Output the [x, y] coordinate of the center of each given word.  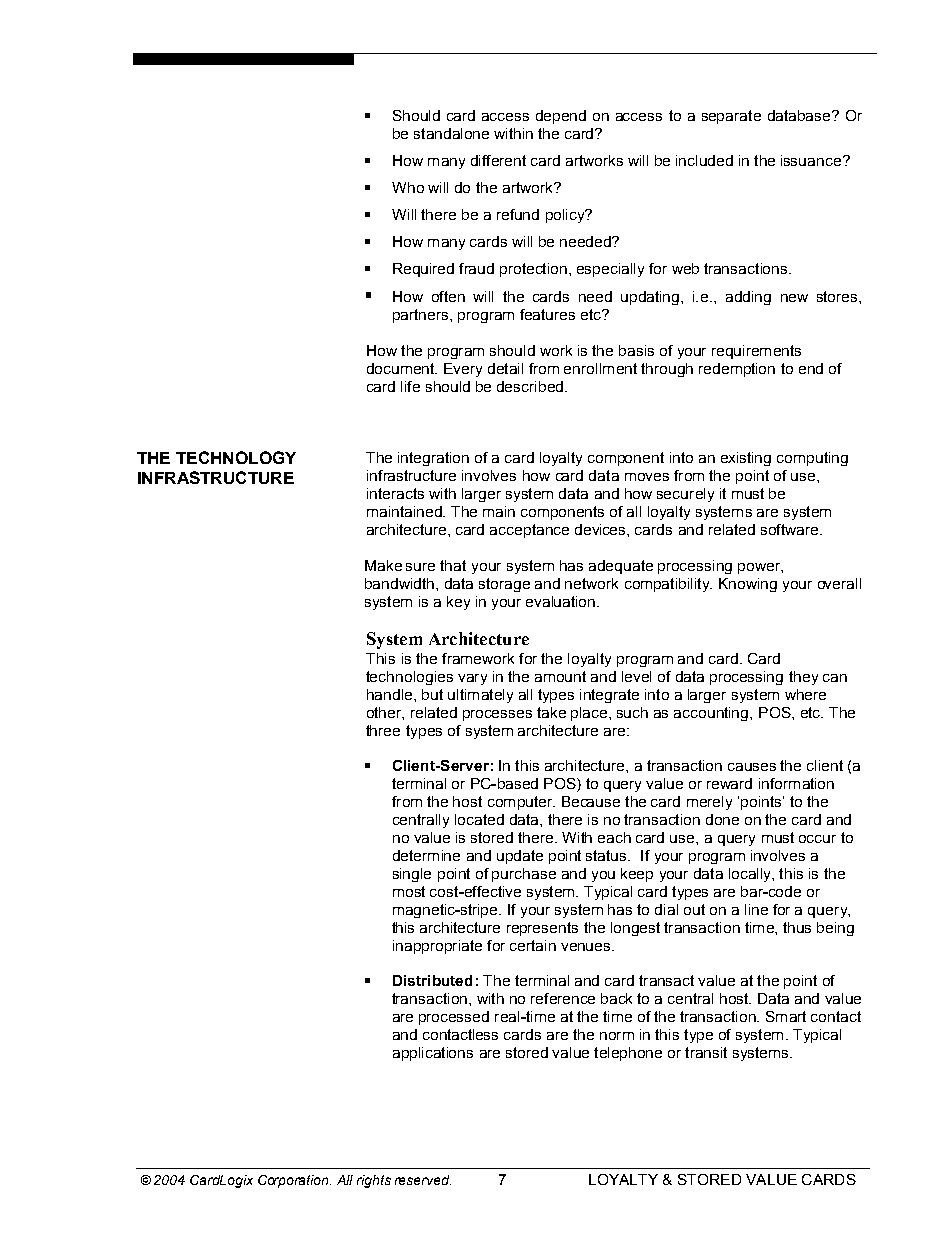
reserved [423, 1180]
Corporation [294, 1181]
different [498, 160]
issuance [811, 160]
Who [408, 187]
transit [706, 1052]
